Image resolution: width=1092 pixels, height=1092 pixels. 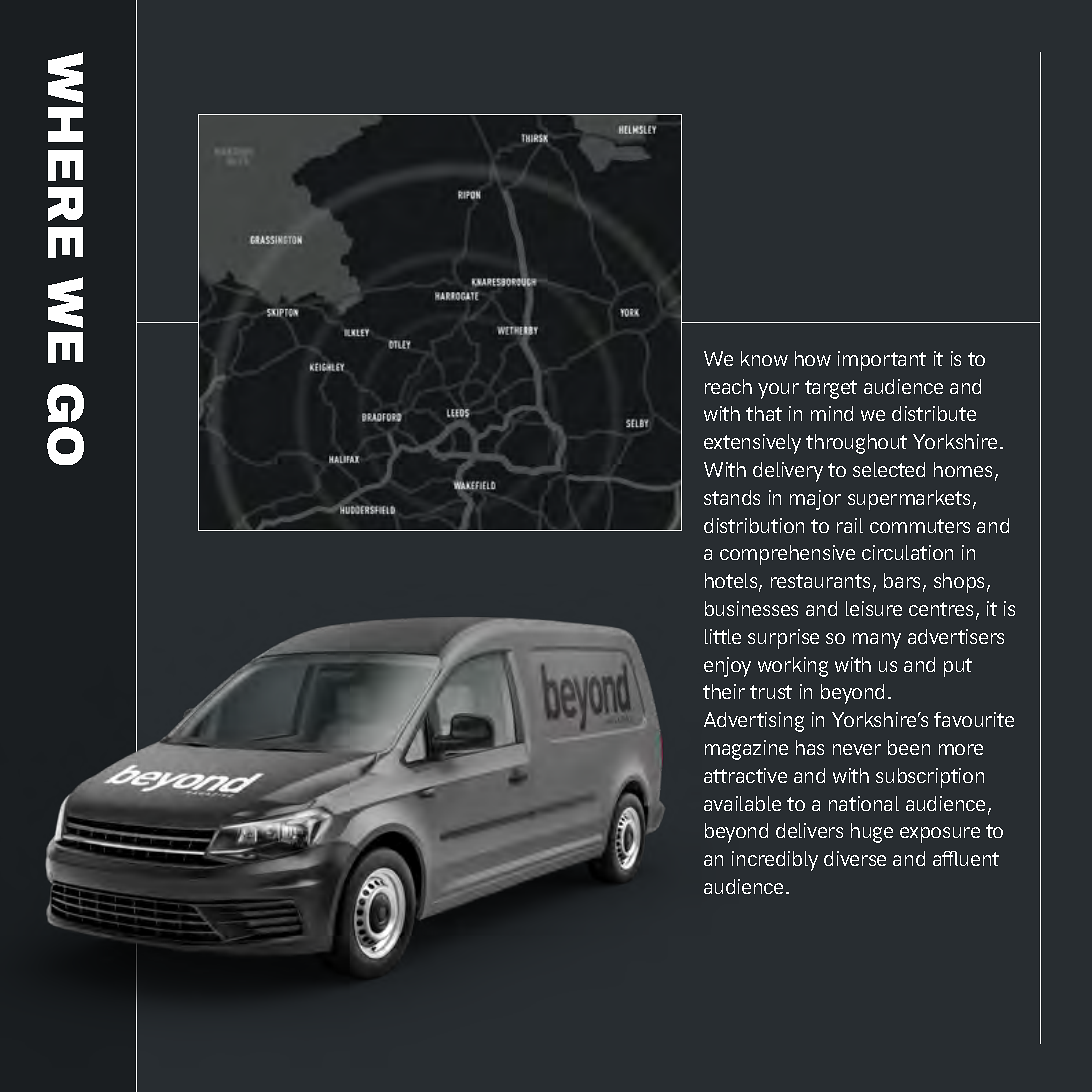 What do you see at coordinates (831, 389) in the screenshot?
I see `target` at bounding box center [831, 389].
